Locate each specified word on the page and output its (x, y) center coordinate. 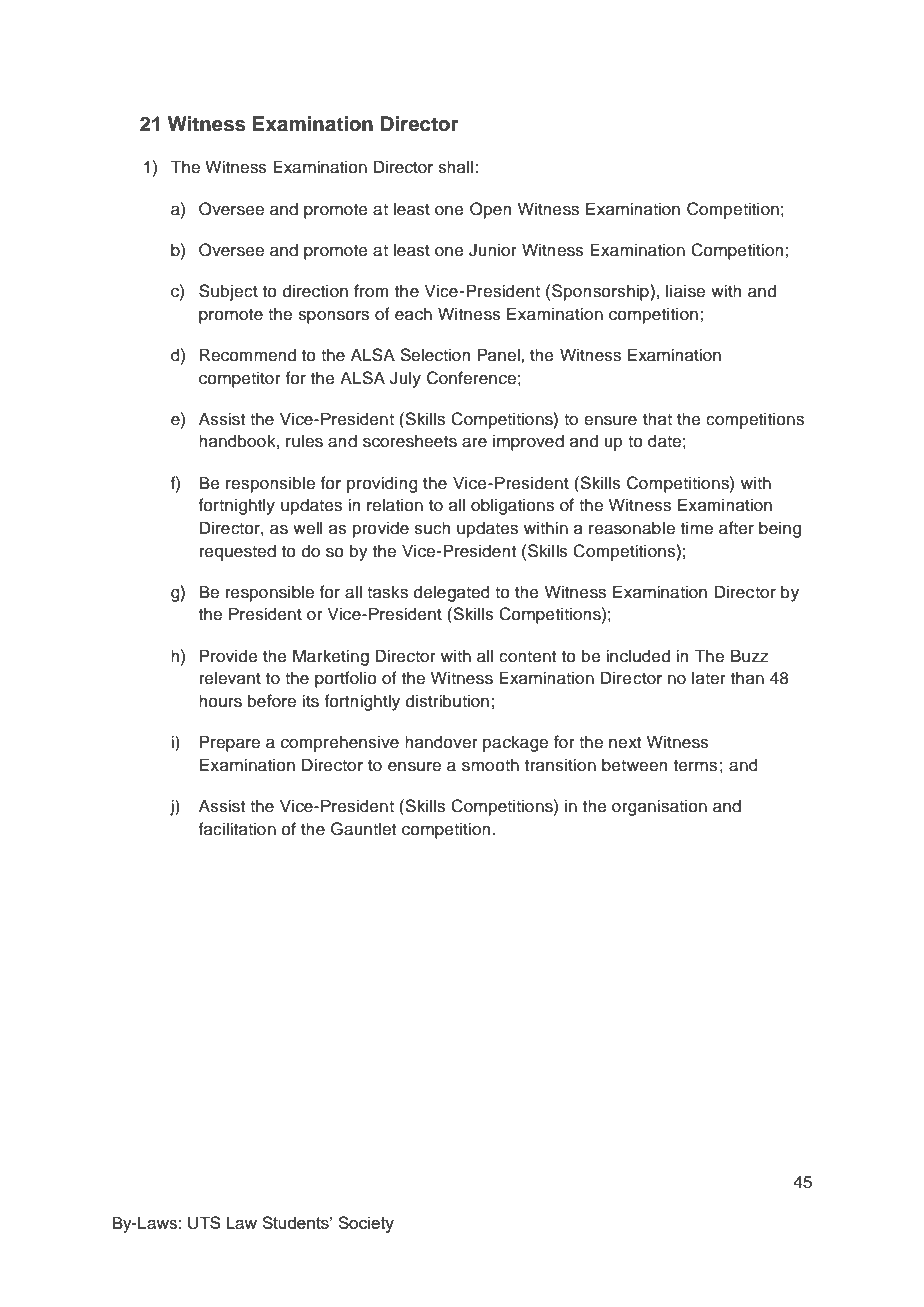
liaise (685, 291)
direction (315, 291)
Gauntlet (363, 829)
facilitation (237, 829)
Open (490, 210)
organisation (659, 807)
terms (695, 766)
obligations (512, 506)
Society (366, 1224)
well (307, 528)
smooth (490, 765)
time (697, 528)
